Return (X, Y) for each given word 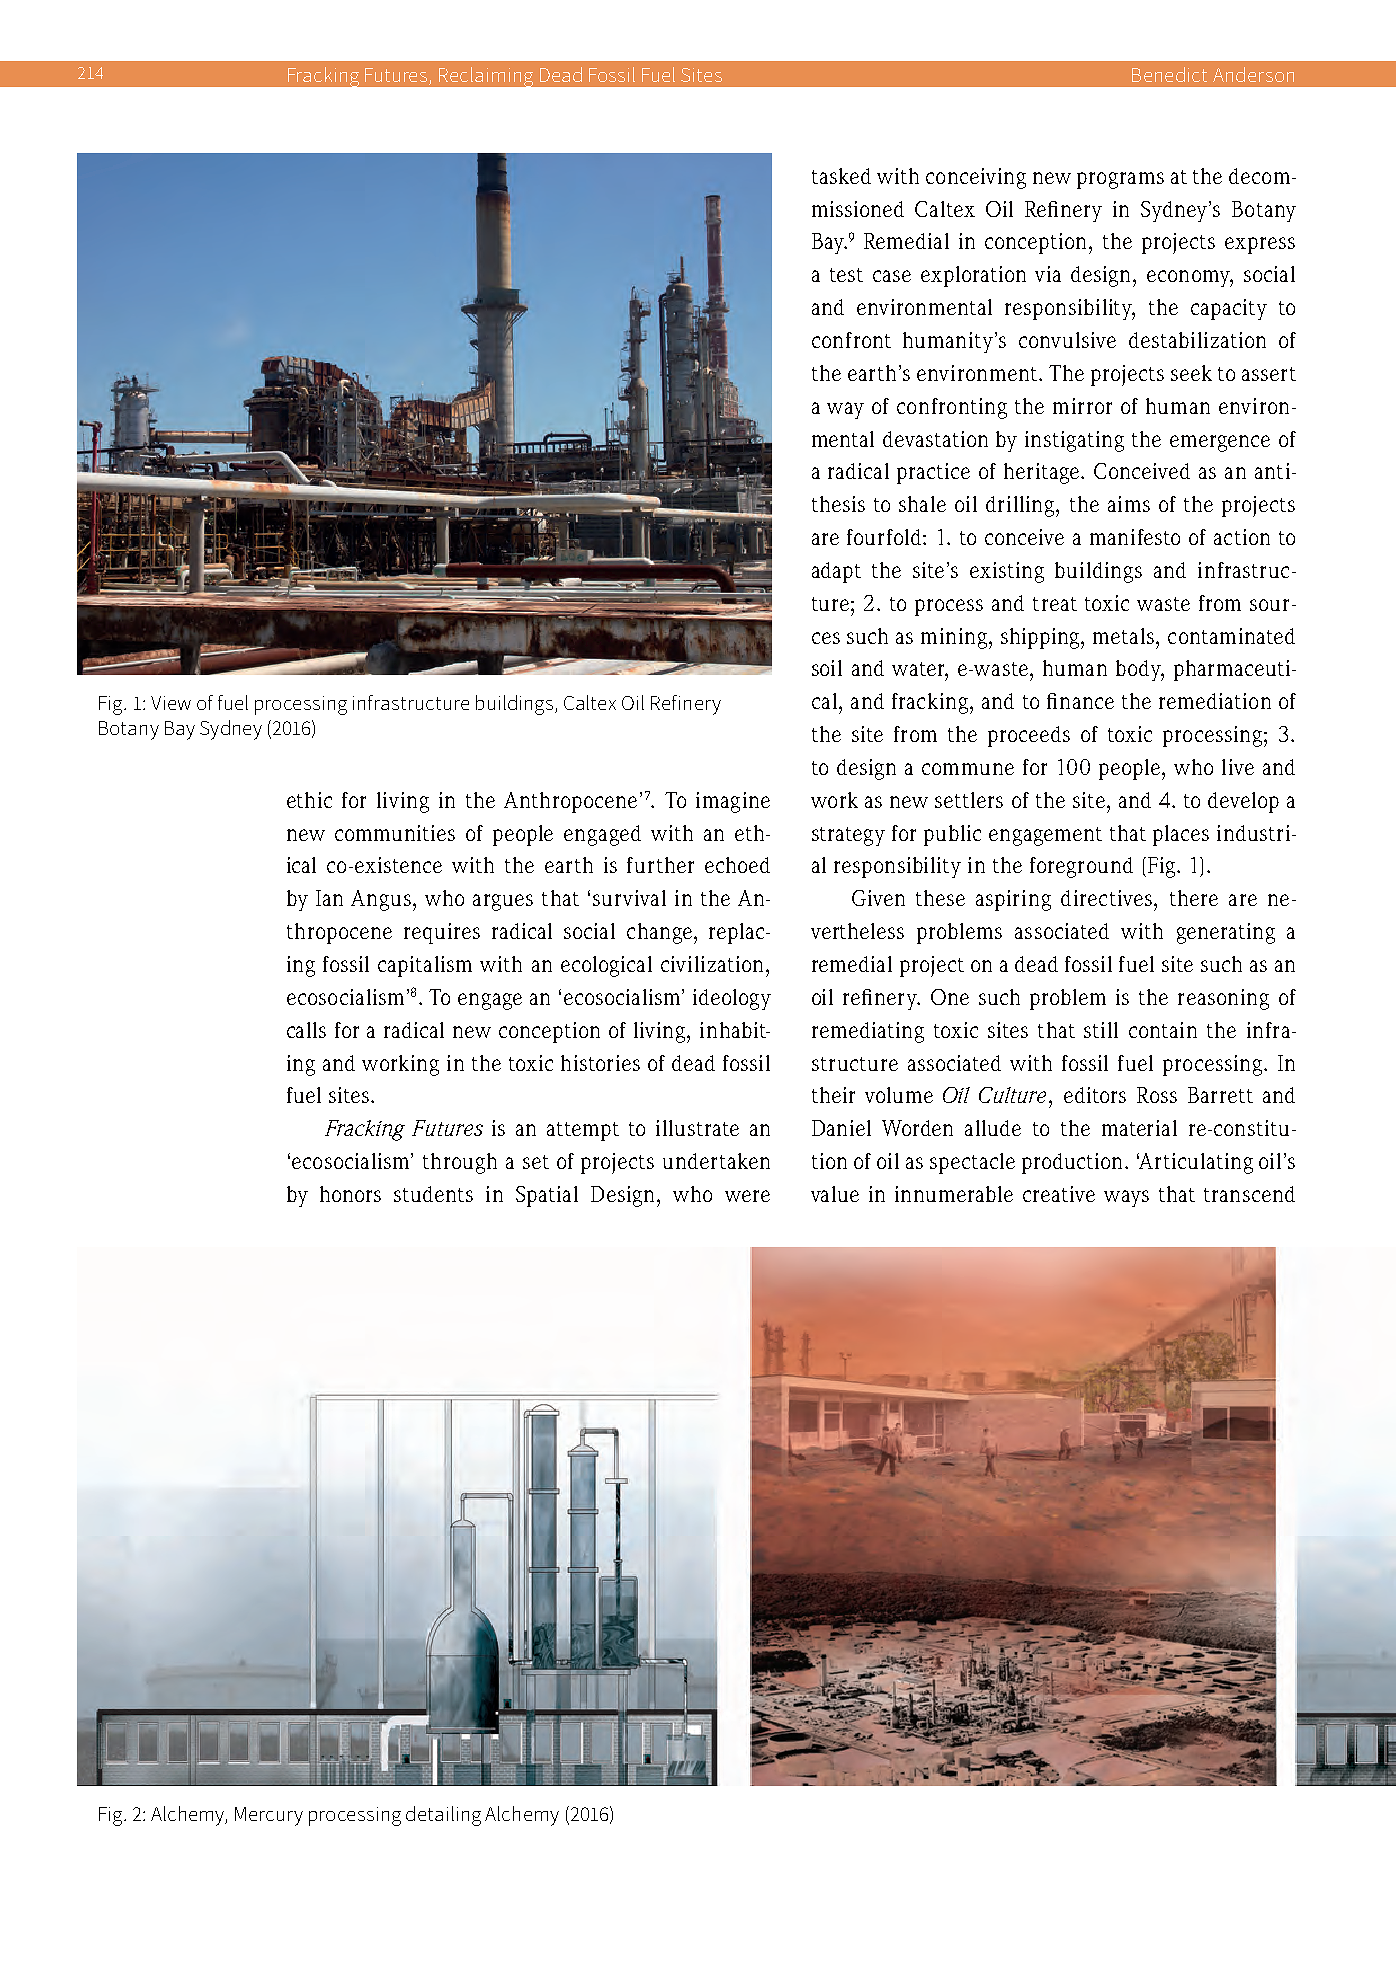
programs (1120, 180)
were (747, 1196)
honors (350, 1194)
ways (1126, 1198)
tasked (841, 176)
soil (827, 668)
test (846, 275)
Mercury (269, 1816)
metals (1125, 636)
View (171, 703)
